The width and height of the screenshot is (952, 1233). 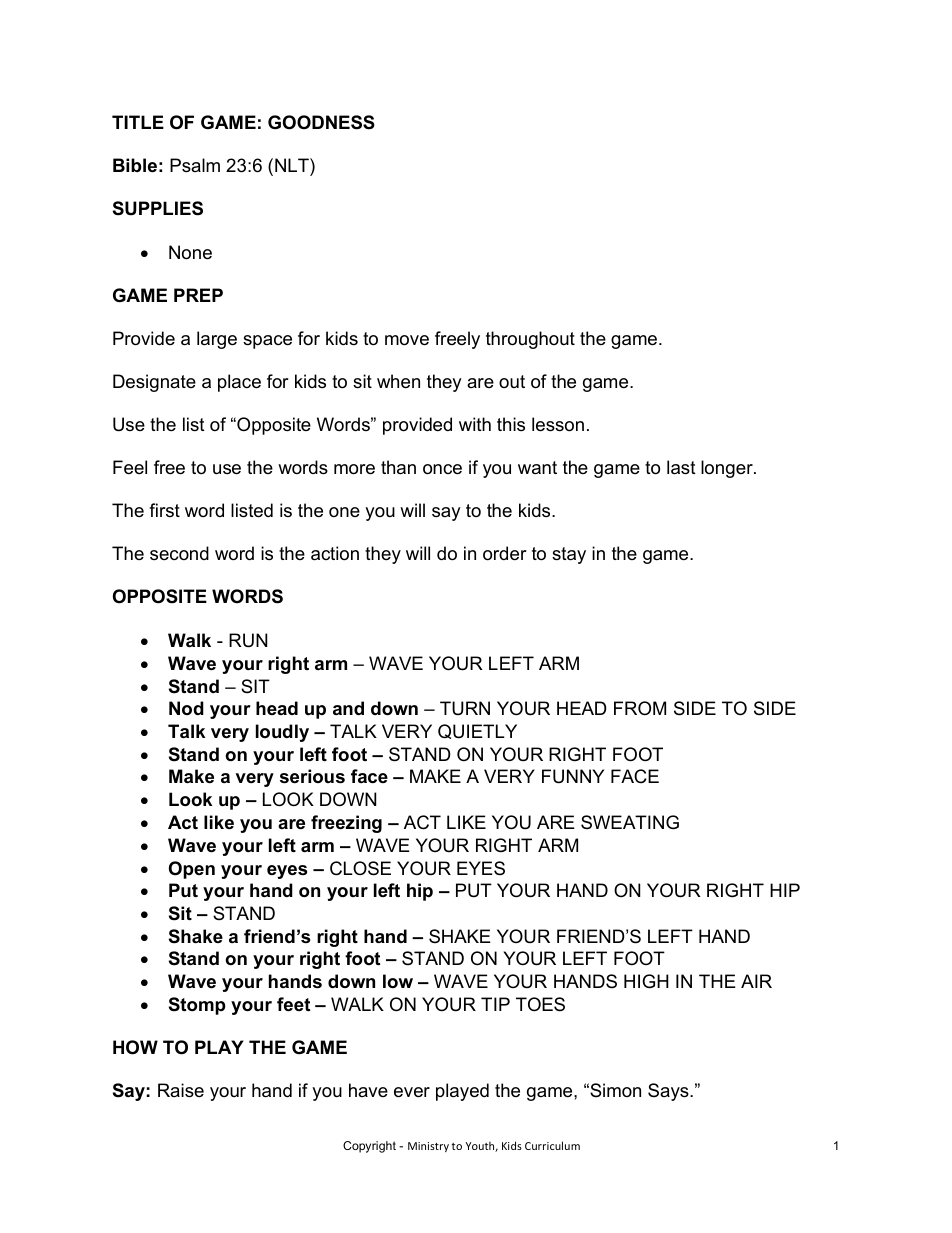 I want to click on throughout, so click(x=530, y=340).
